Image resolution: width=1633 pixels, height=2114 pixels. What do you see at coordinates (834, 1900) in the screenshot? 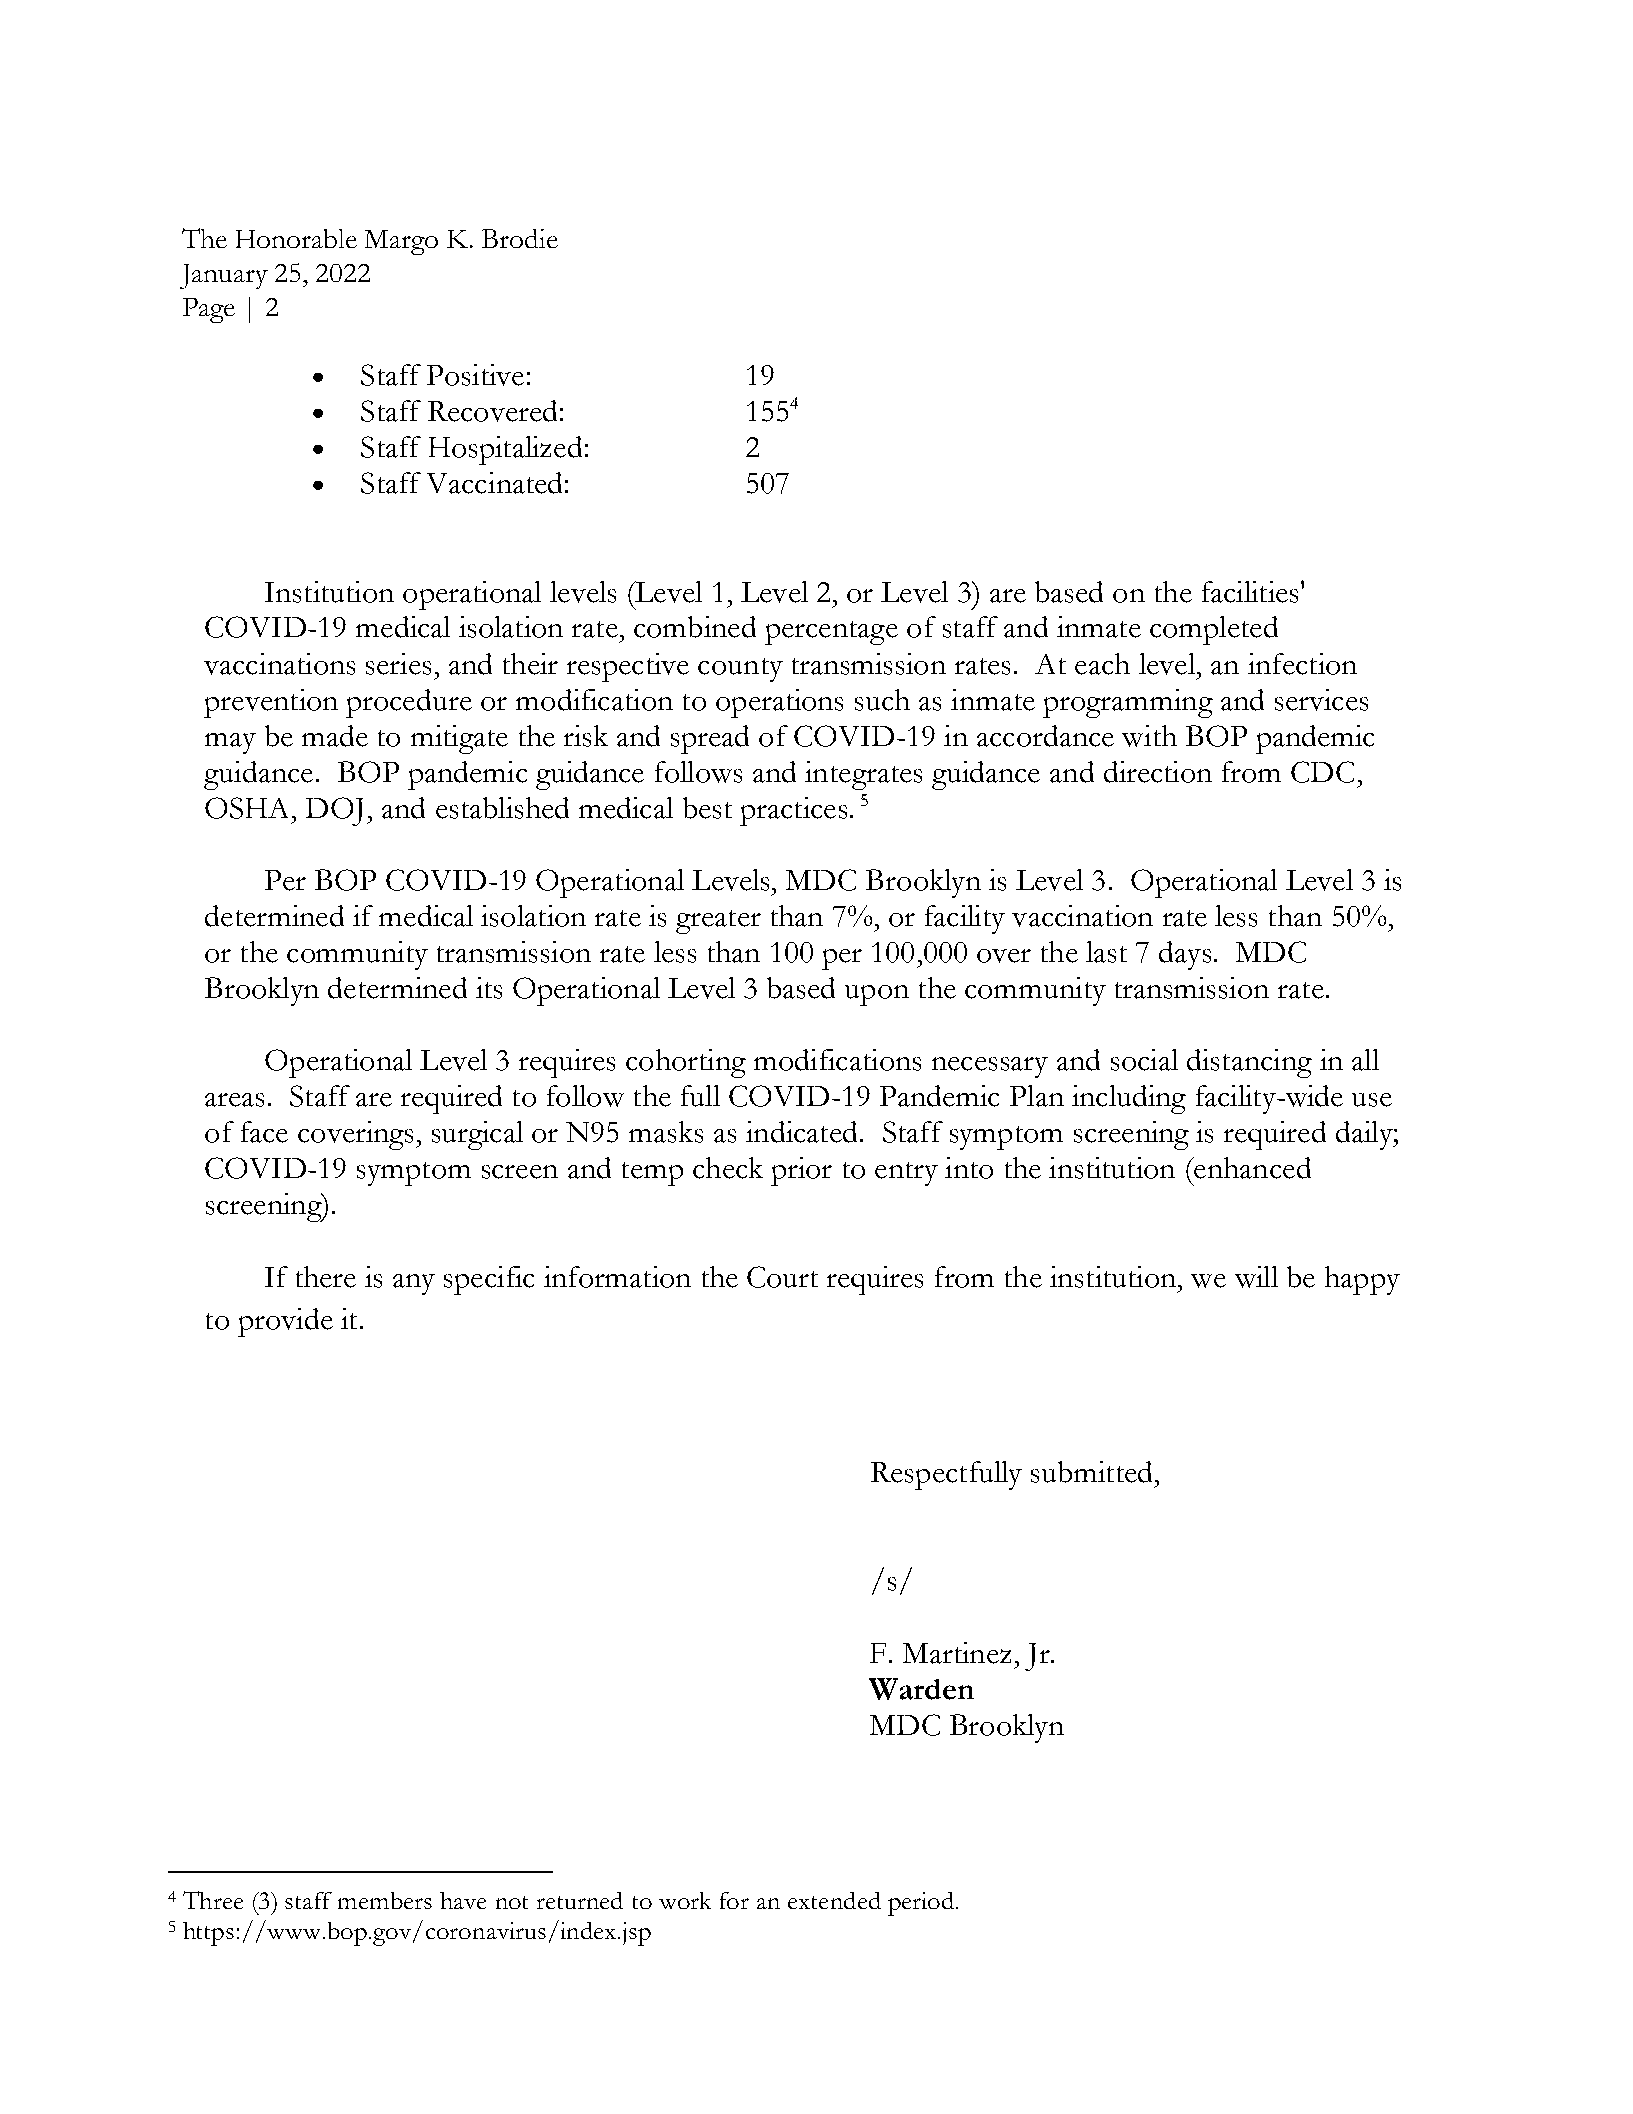
I see `extended` at bounding box center [834, 1900].
